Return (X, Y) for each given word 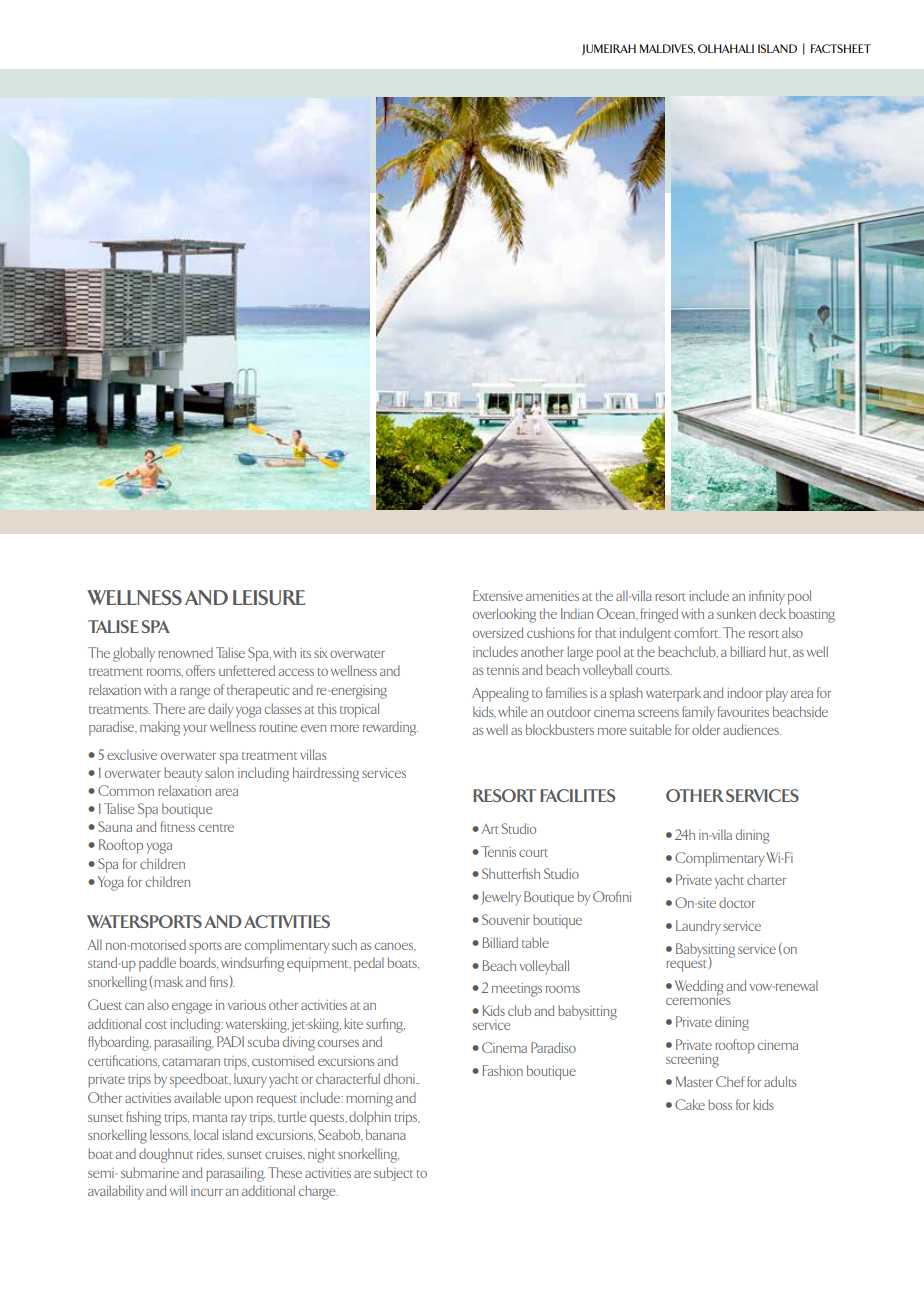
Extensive (498, 595)
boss (720, 1104)
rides (210, 1154)
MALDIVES (667, 49)
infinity (767, 597)
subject (393, 1174)
